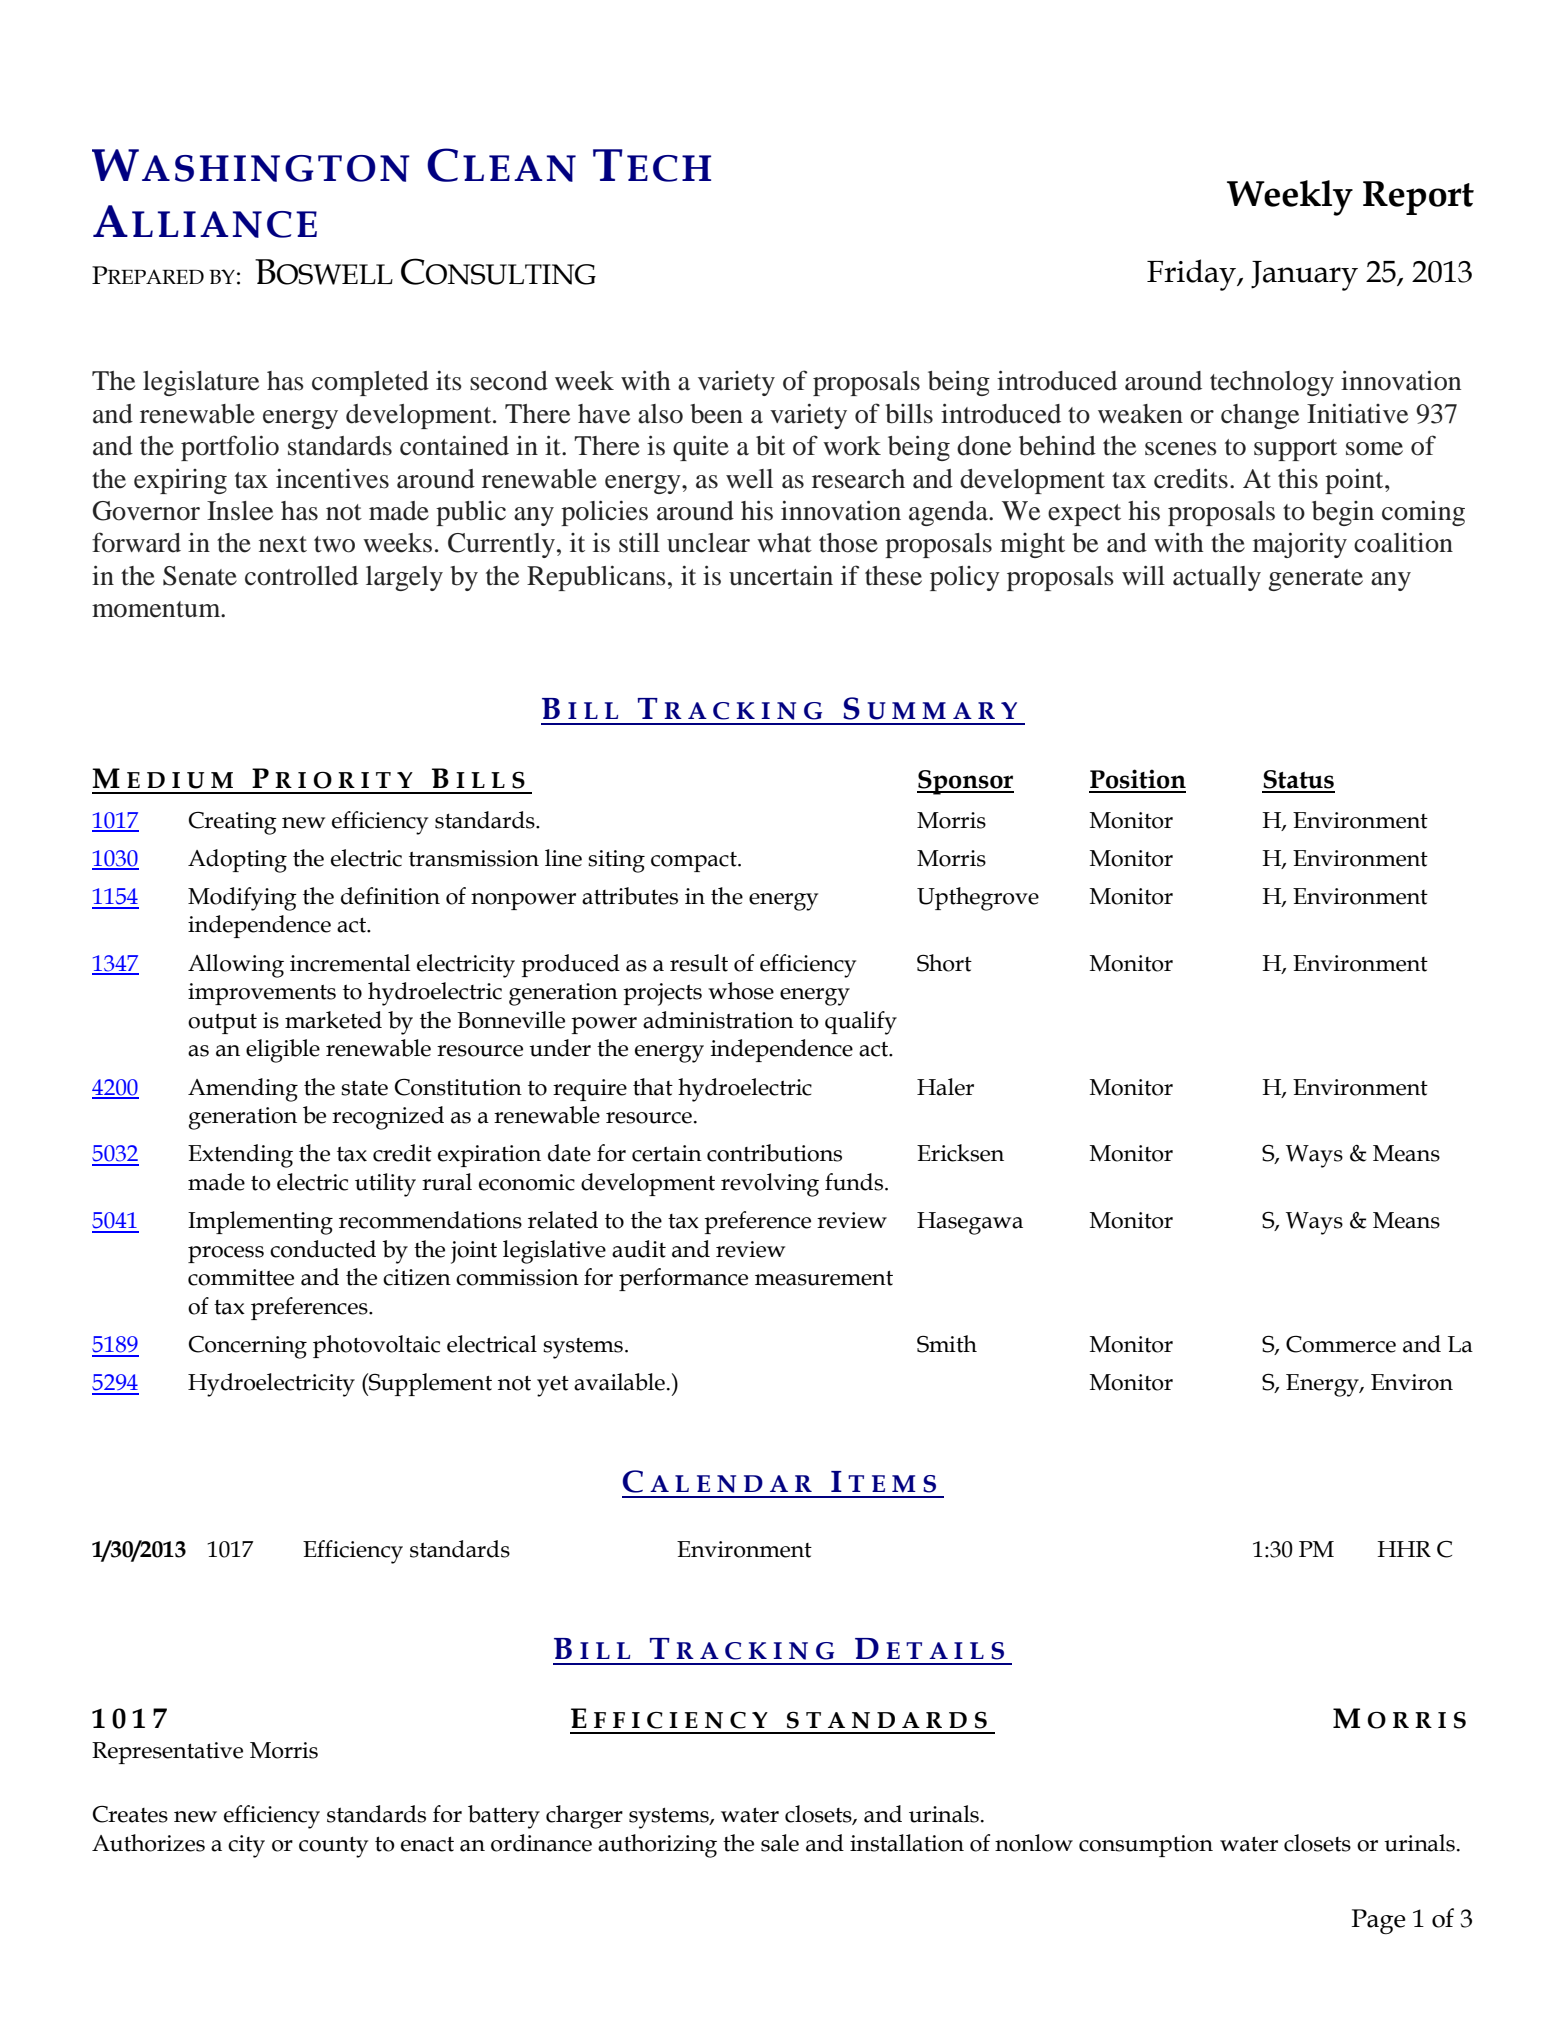 The image size is (1565, 2026). Describe the element at coordinates (201, 383) in the screenshot. I see `legislature` at that location.
